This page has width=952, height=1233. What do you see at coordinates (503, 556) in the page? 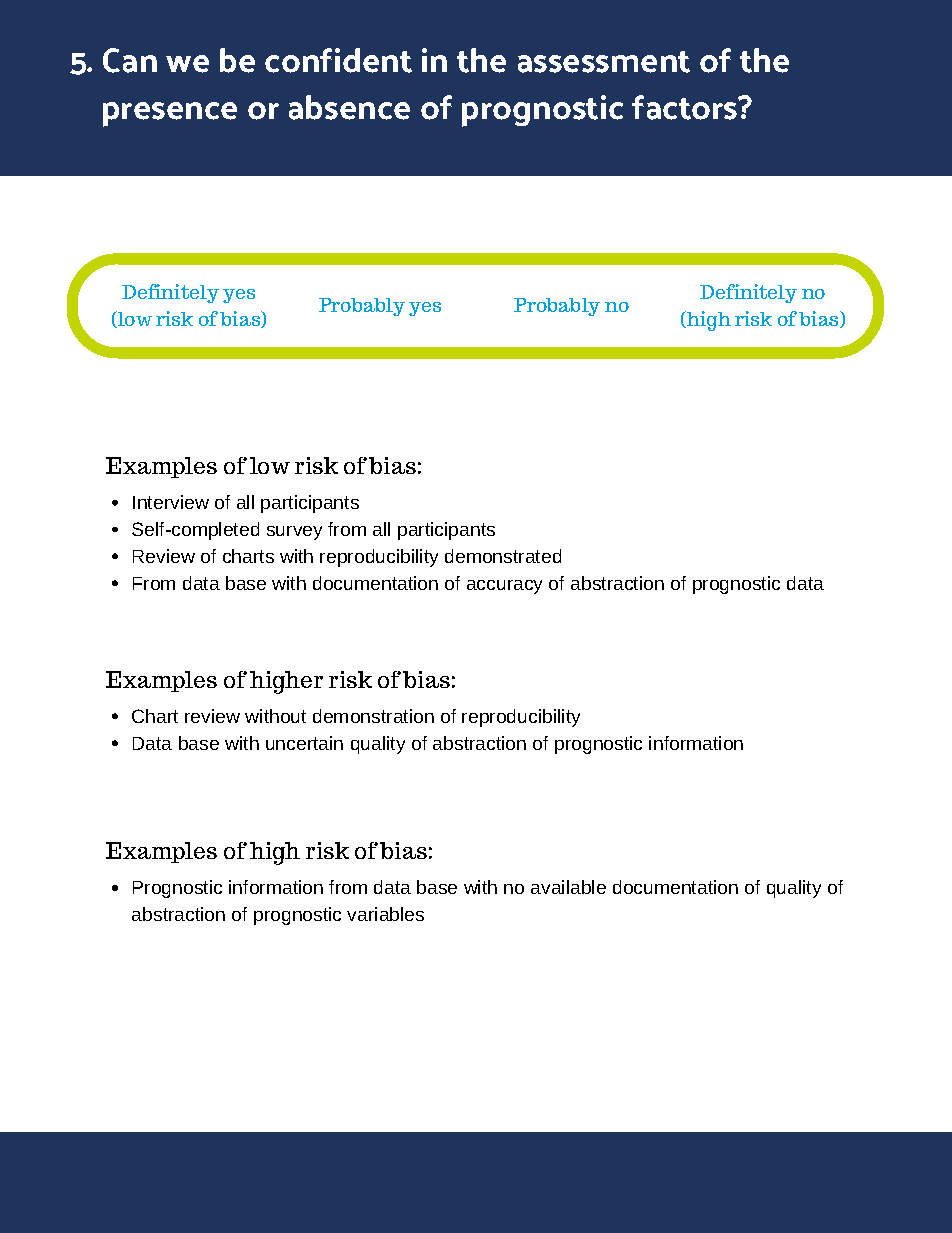
I see `demonstrated` at bounding box center [503, 556].
